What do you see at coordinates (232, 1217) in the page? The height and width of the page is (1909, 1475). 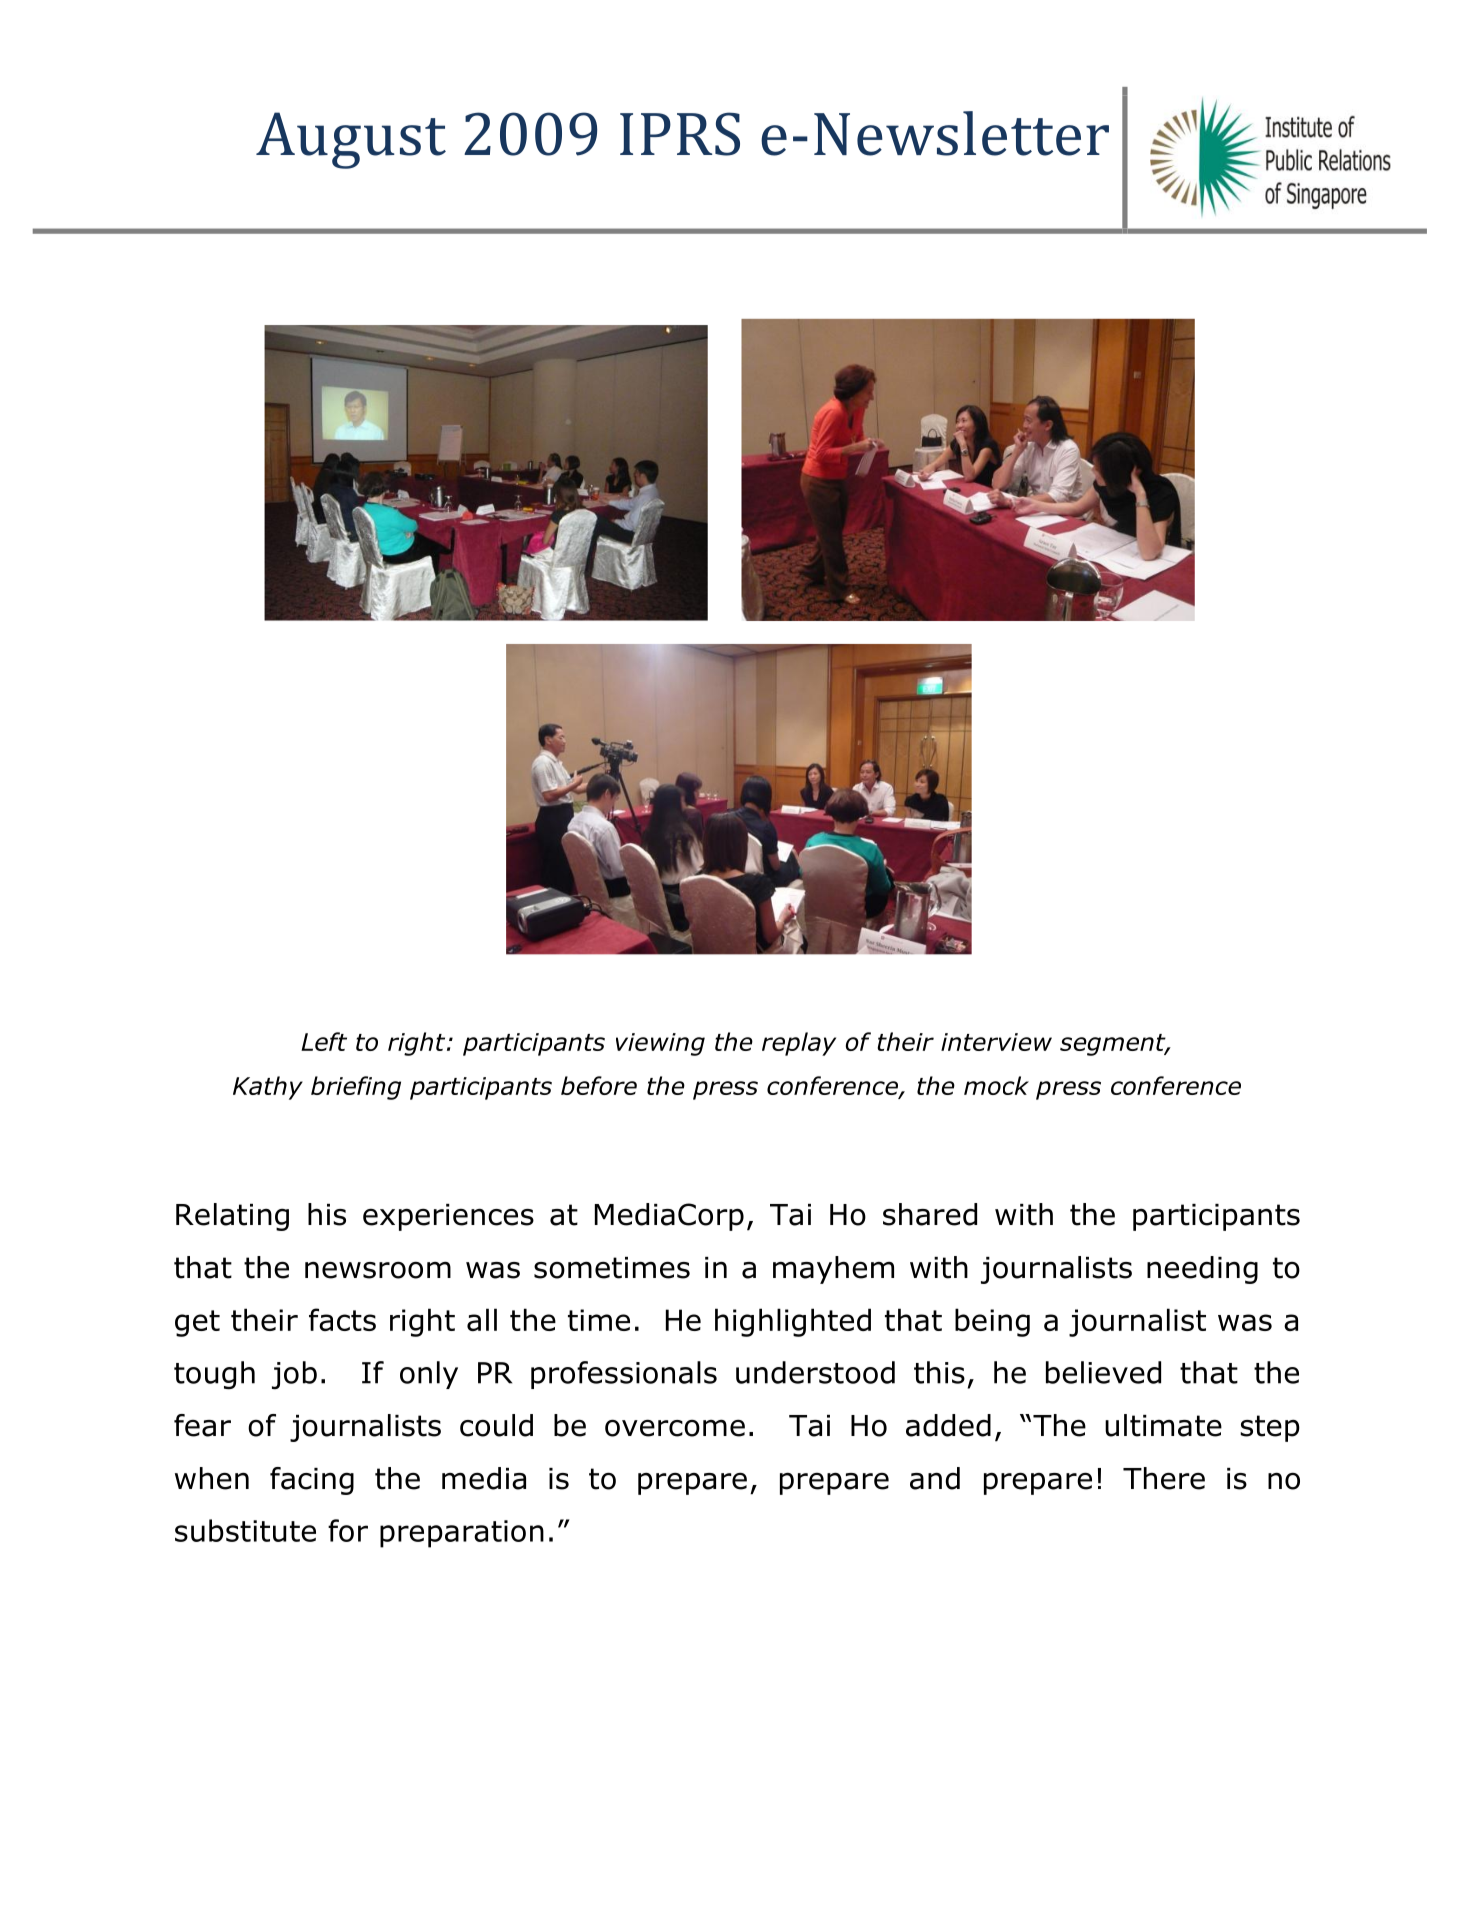 I see `Relating` at bounding box center [232, 1217].
